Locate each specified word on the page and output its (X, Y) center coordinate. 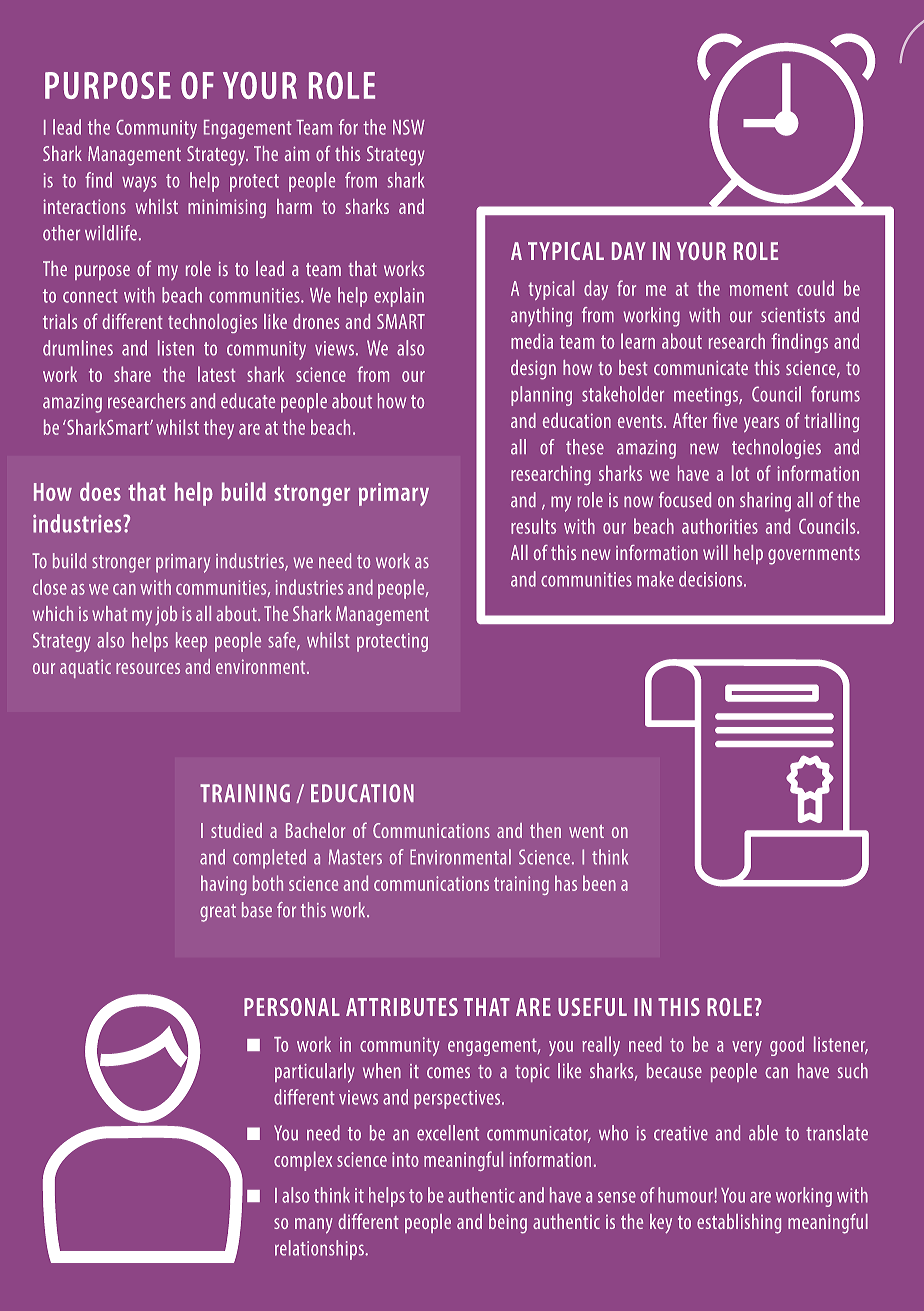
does (100, 491)
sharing (765, 502)
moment (759, 289)
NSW (409, 127)
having (224, 885)
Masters (355, 857)
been (599, 883)
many (314, 1226)
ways (139, 184)
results (533, 526)
